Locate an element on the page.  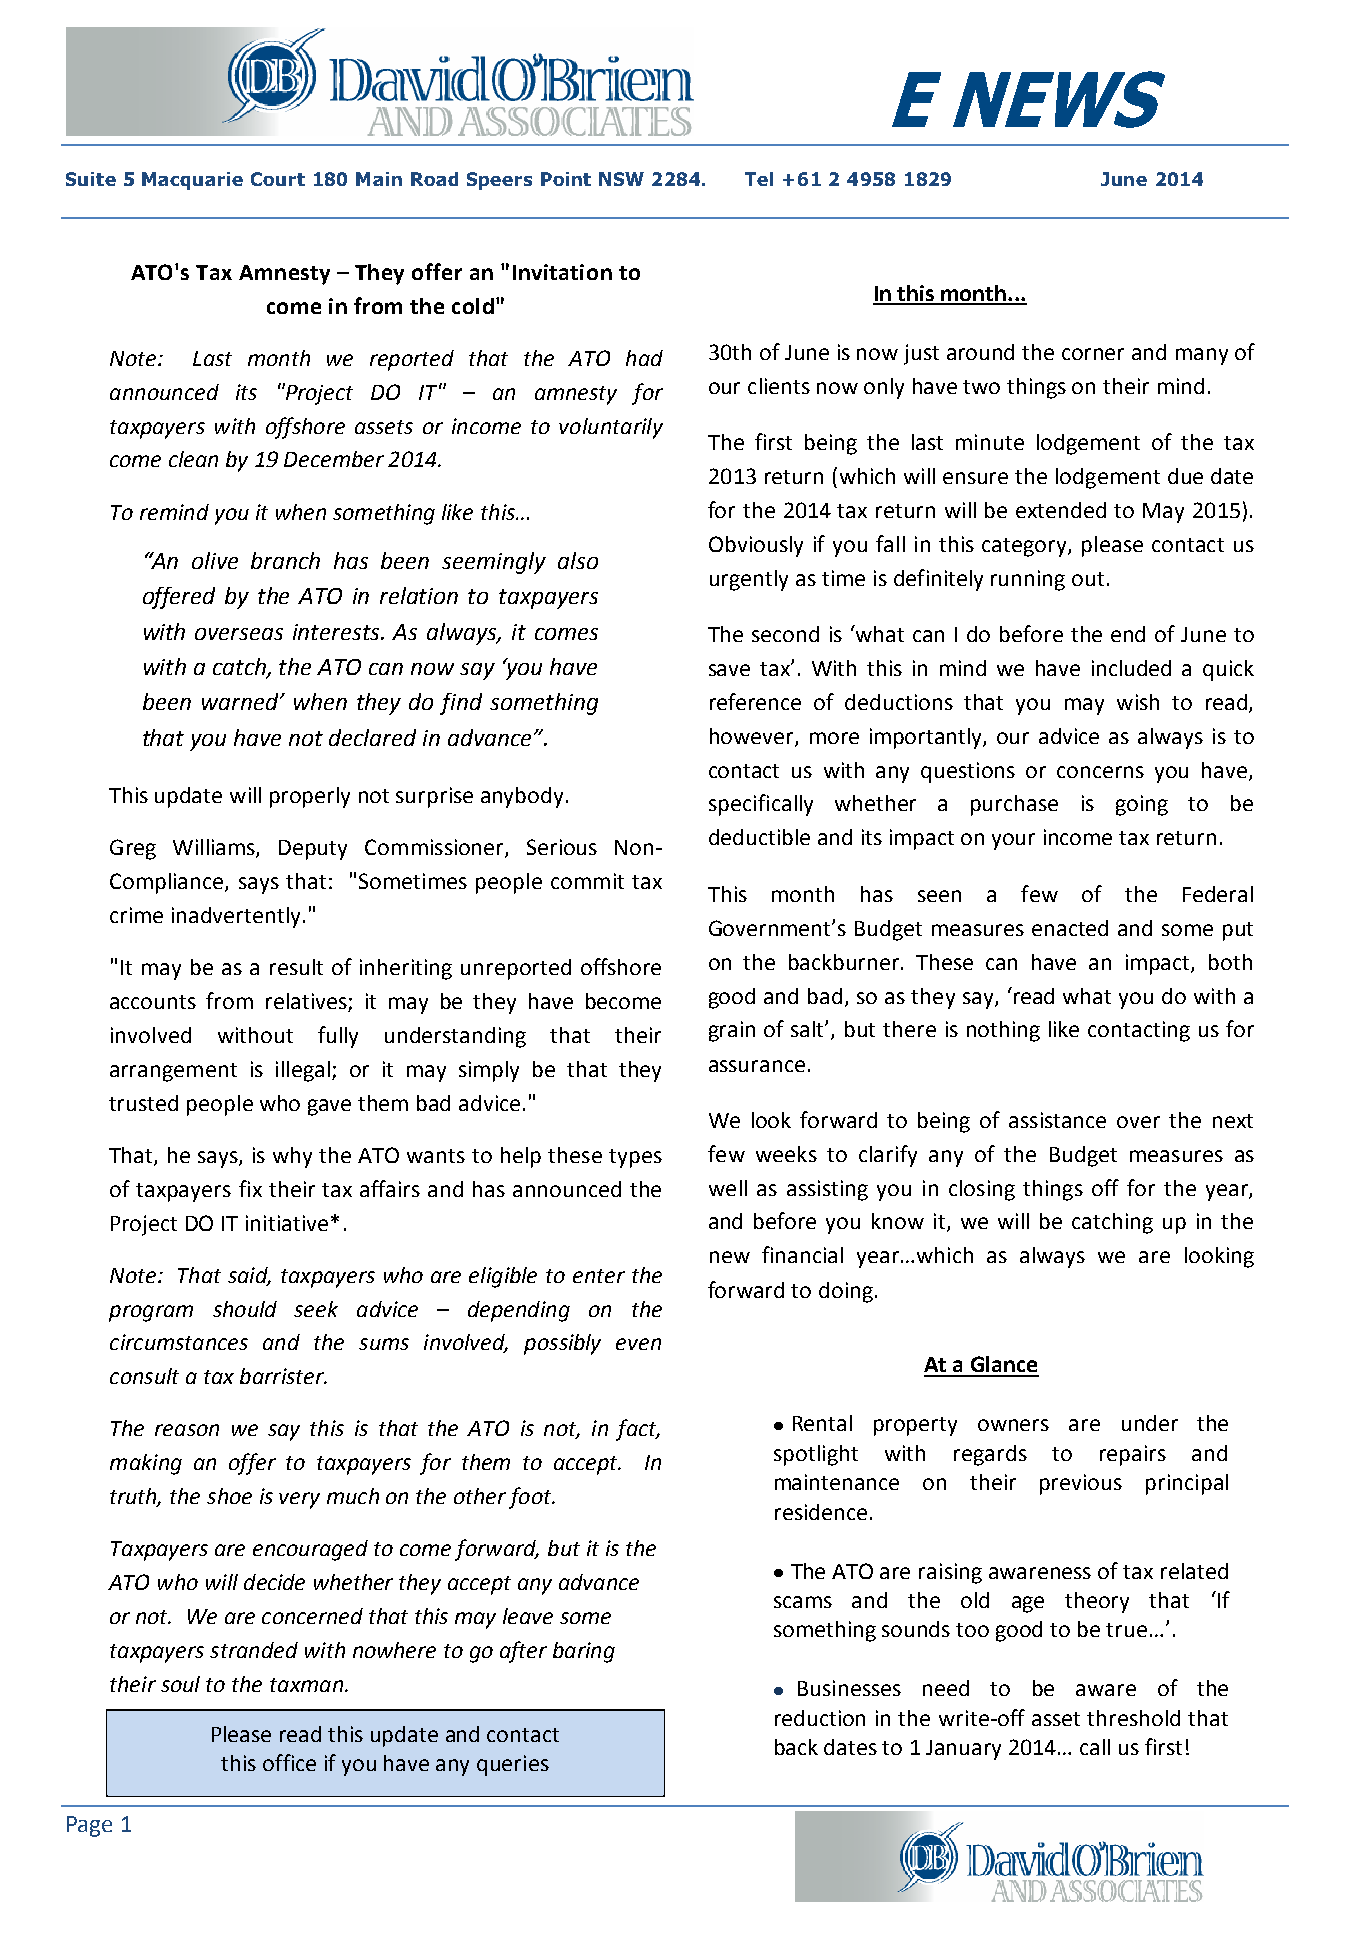
enter is located at coordinates (599, 1276).
